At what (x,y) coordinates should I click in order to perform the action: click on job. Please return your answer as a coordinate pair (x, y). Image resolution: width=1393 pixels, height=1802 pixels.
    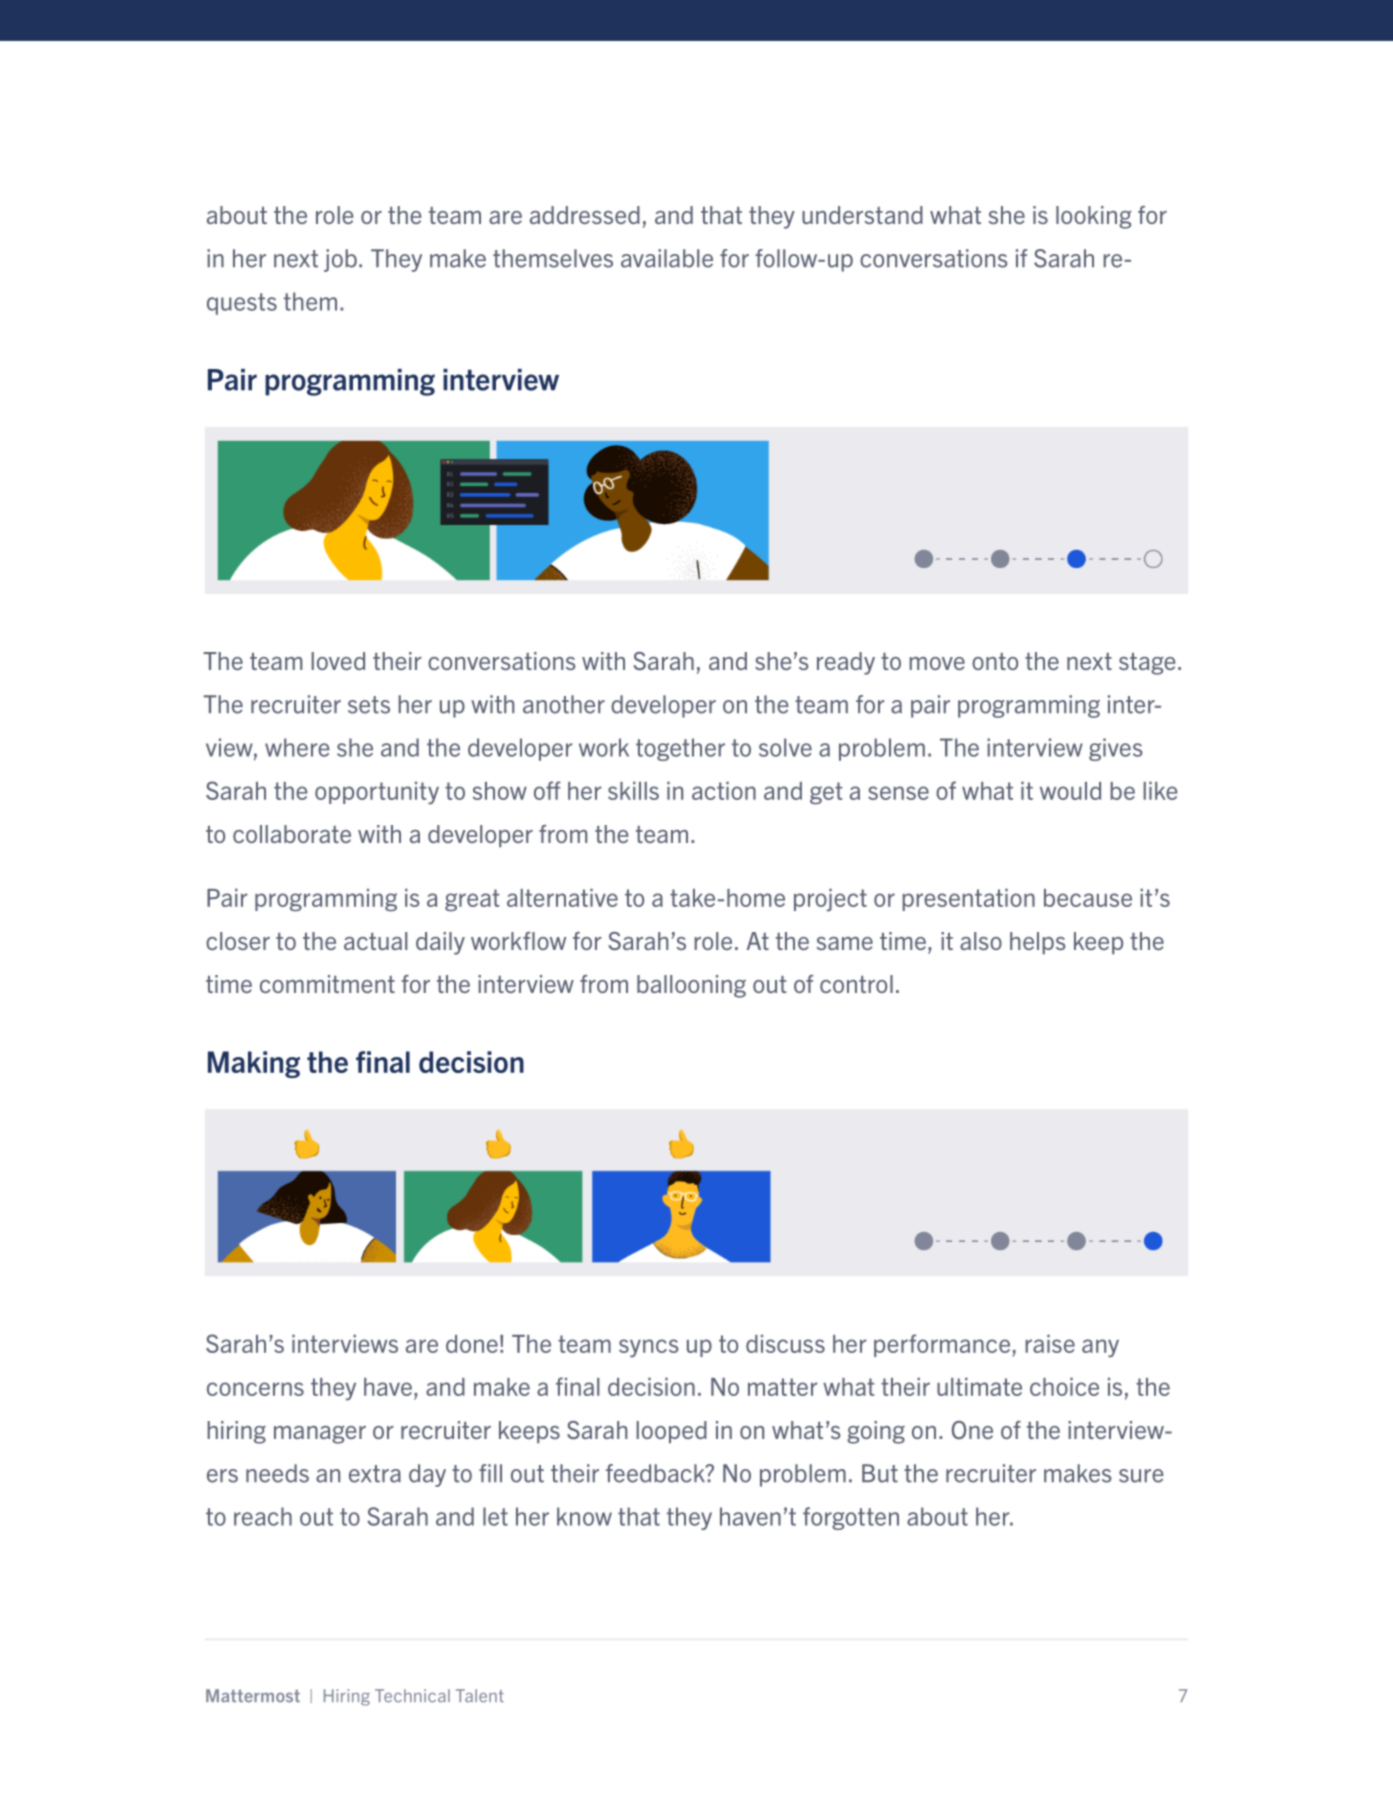
    Looking at the image, I should click on (340, 260).
